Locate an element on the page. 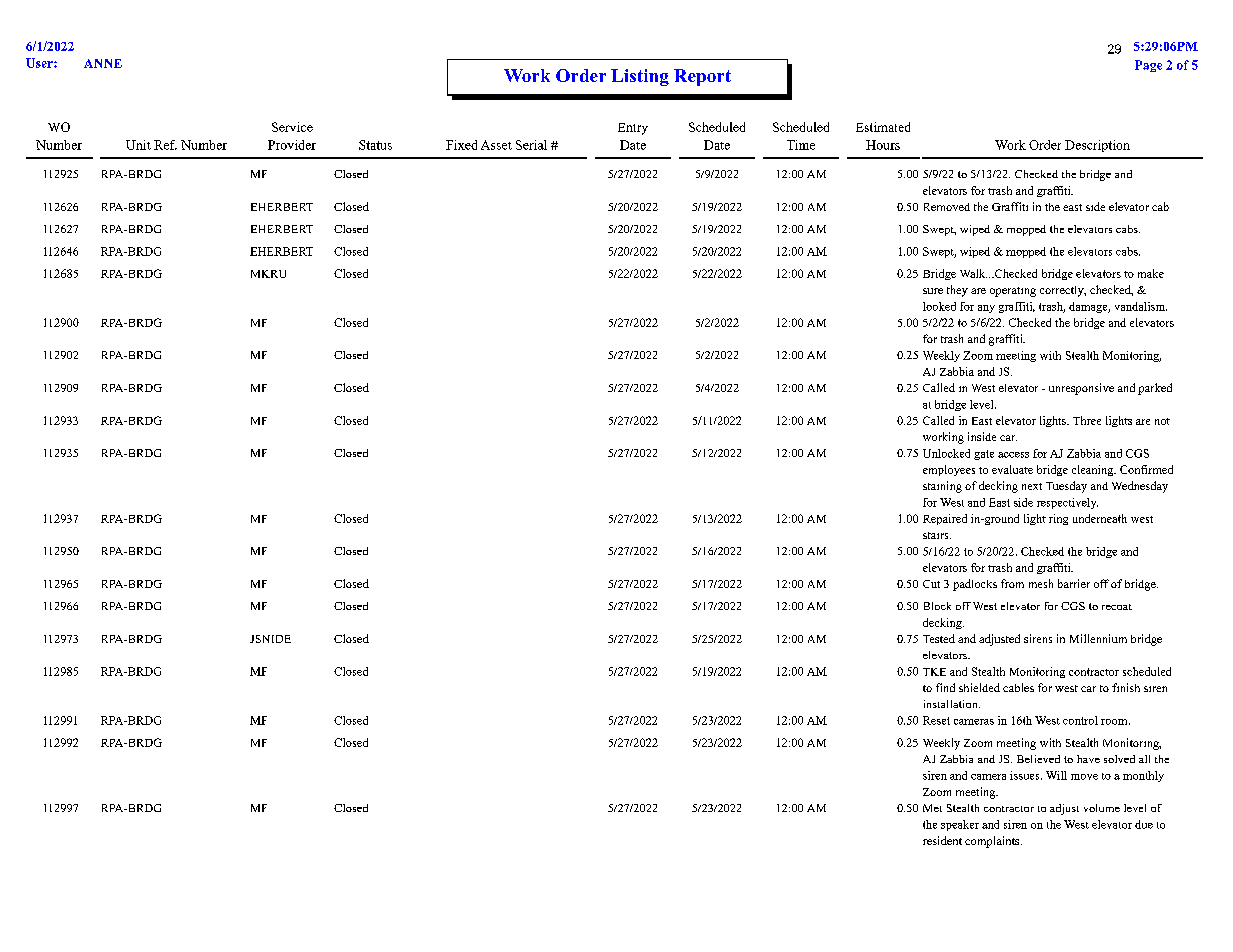 The width and height of the image is (1233, 952). Tested is located at coordinates (939, 638).
